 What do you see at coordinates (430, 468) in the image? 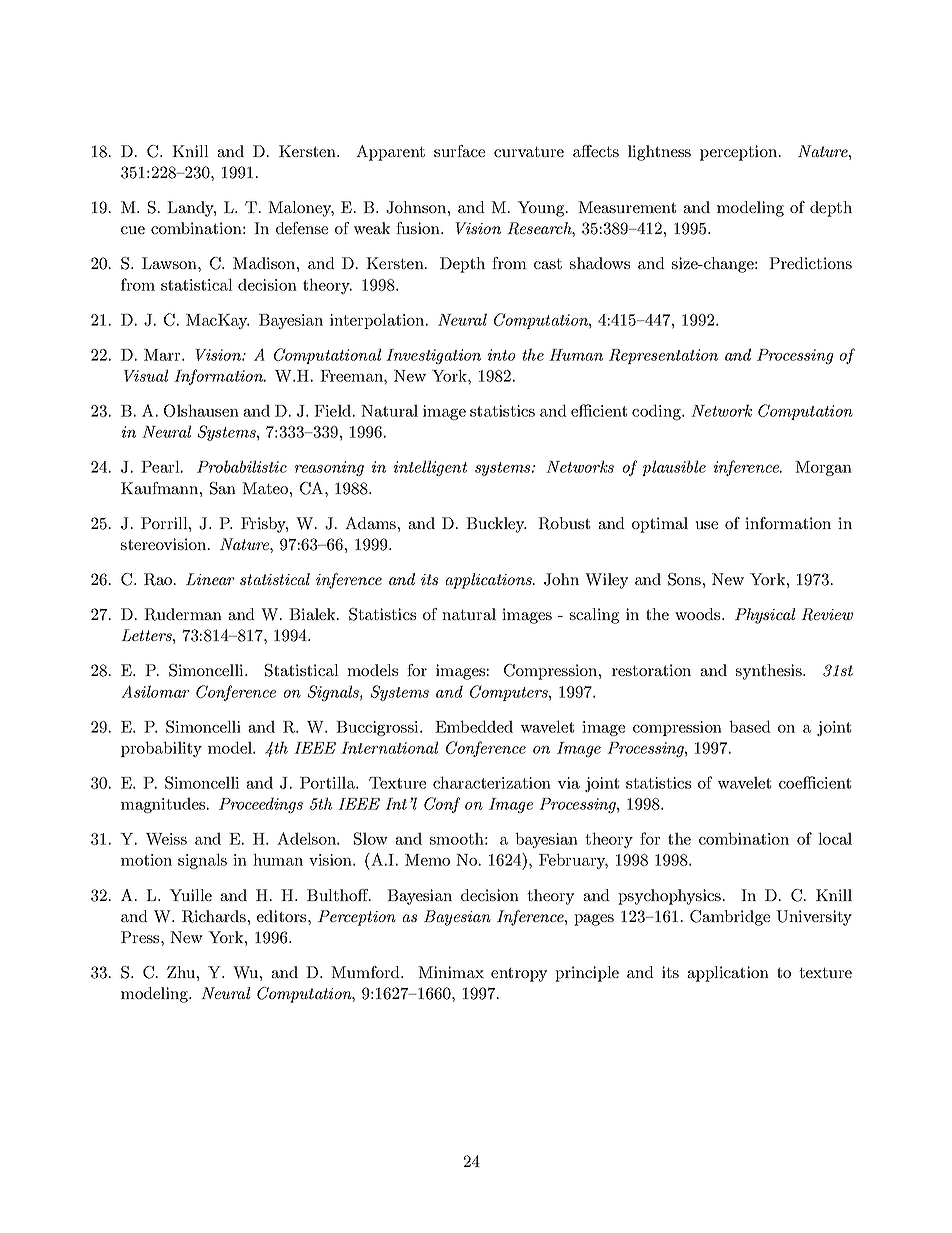
I see `intelligent` at bounding box center [430, 468].
